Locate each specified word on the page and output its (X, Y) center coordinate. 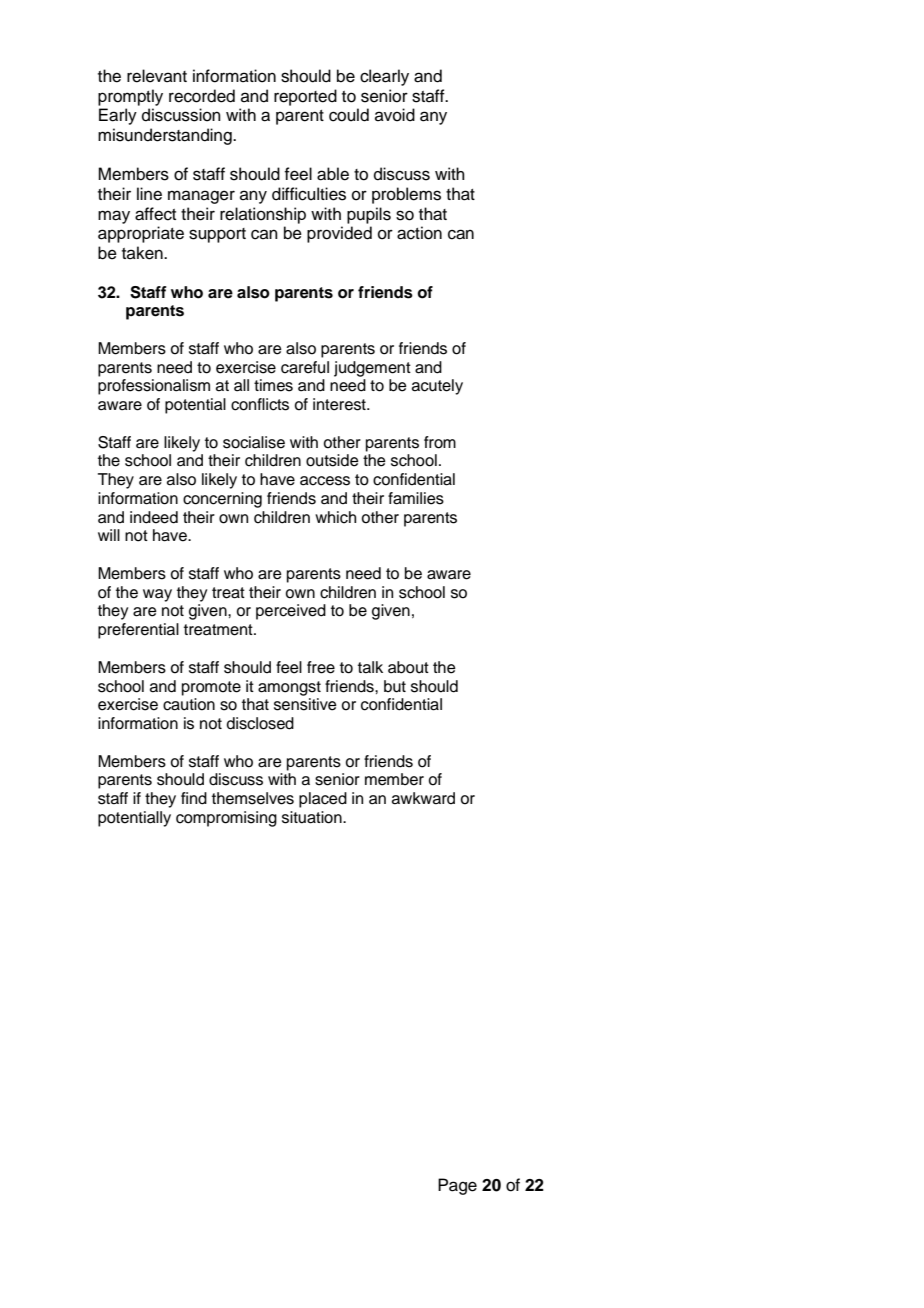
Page (457, 1186)
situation (313, 817)
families (416, 498)
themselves (253, 798)
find (194, 798)
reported (305, 97)
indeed (154, 517)
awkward (423, 798)
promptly (130, 97)
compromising (226, 819)
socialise (254, 442)
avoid (395, 115)
